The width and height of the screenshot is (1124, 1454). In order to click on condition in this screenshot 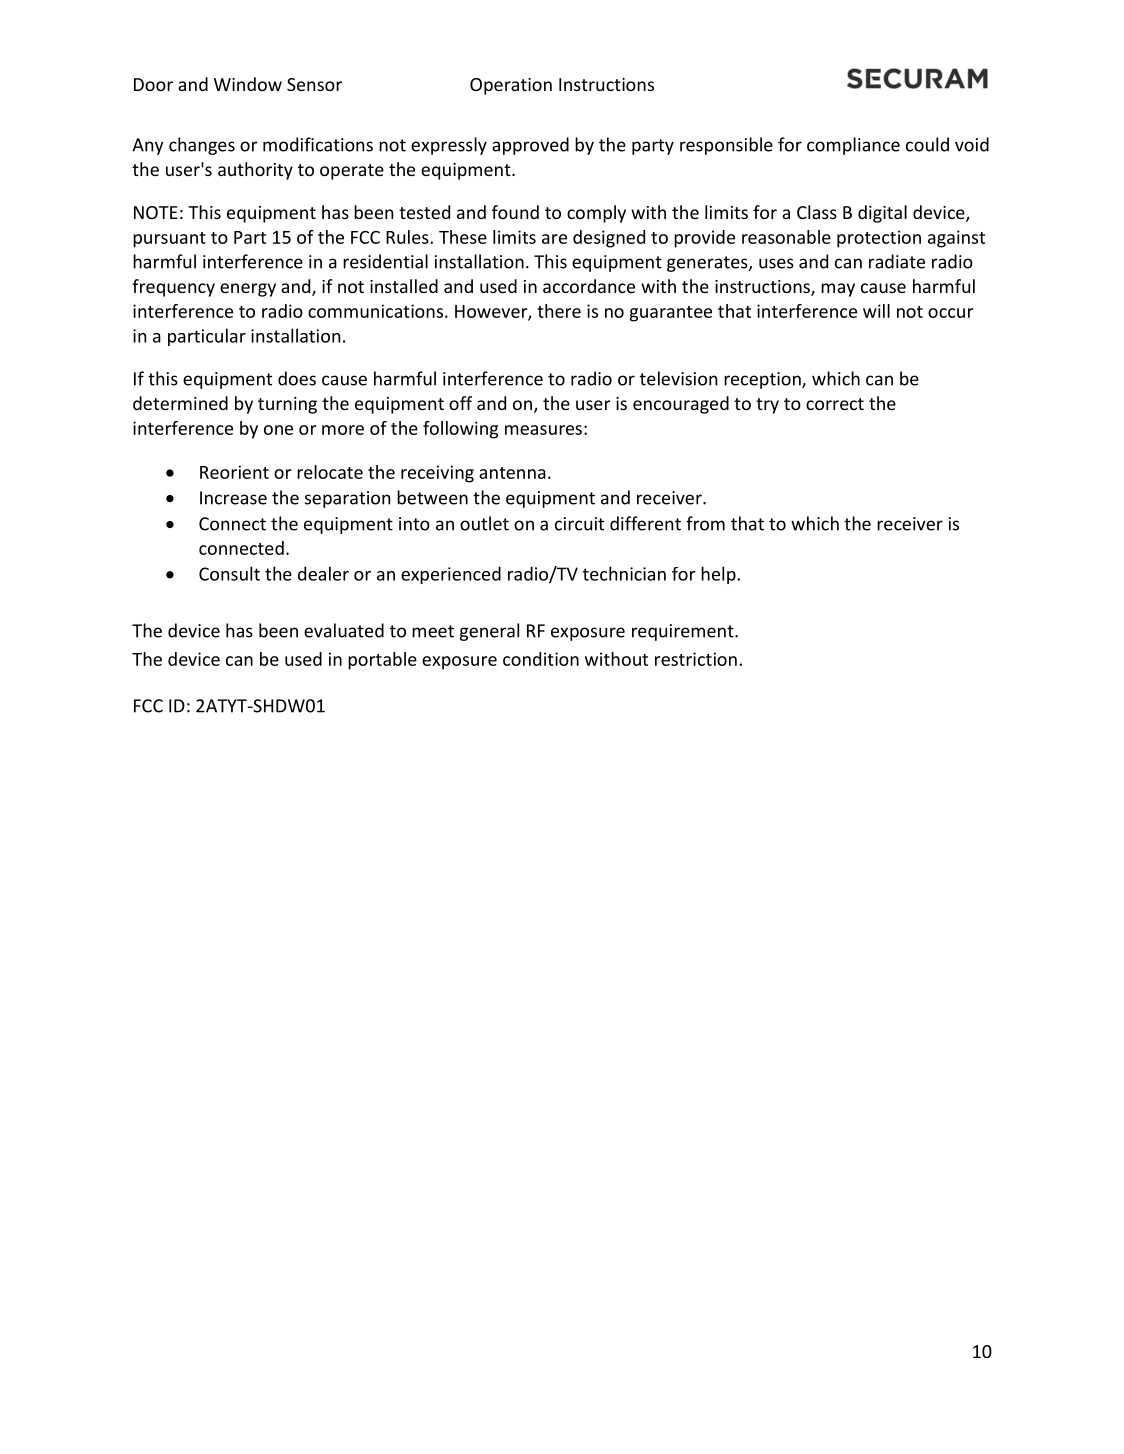, I will do `click(541, 659)`.
